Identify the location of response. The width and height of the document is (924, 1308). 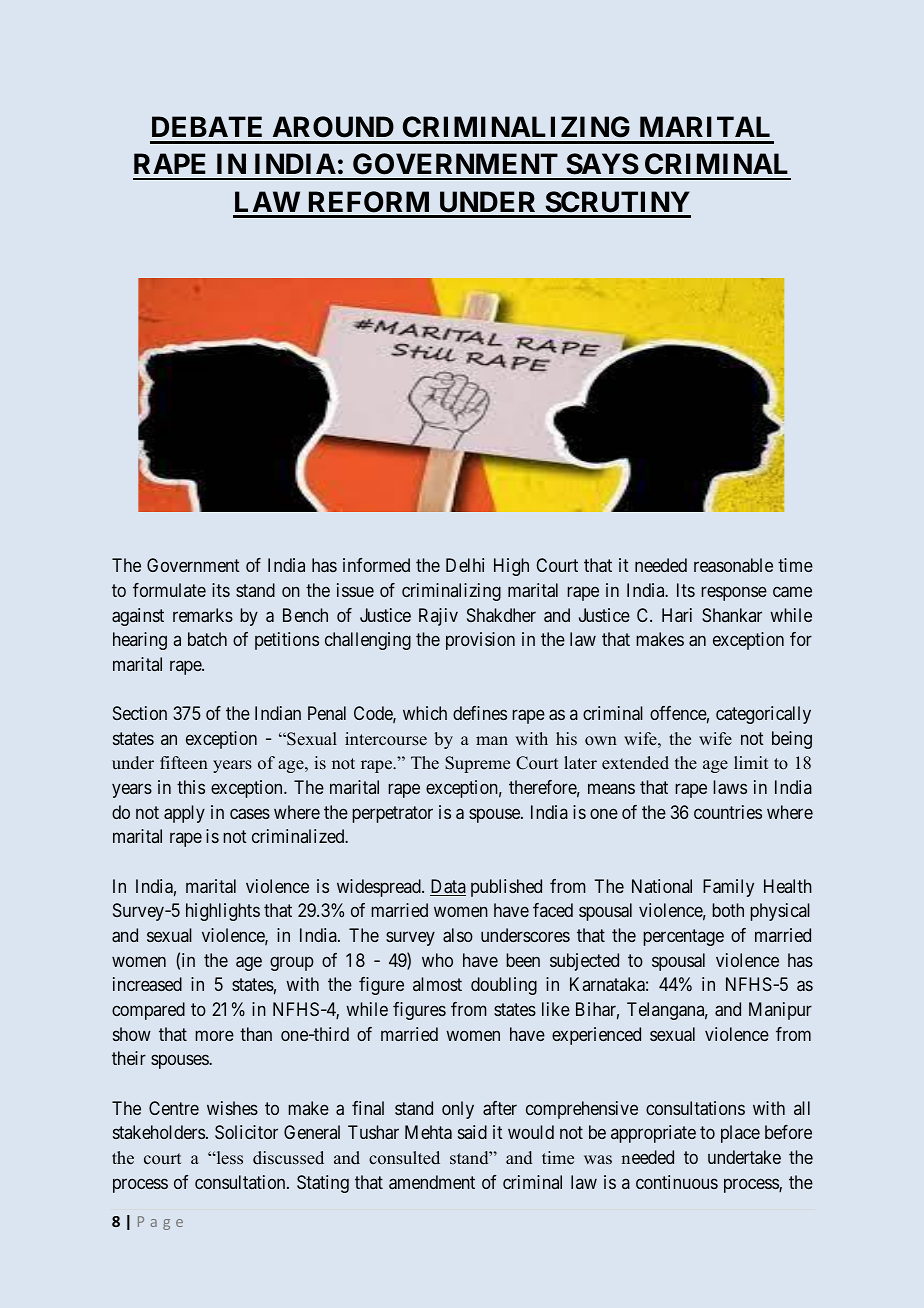
(734, 593).
